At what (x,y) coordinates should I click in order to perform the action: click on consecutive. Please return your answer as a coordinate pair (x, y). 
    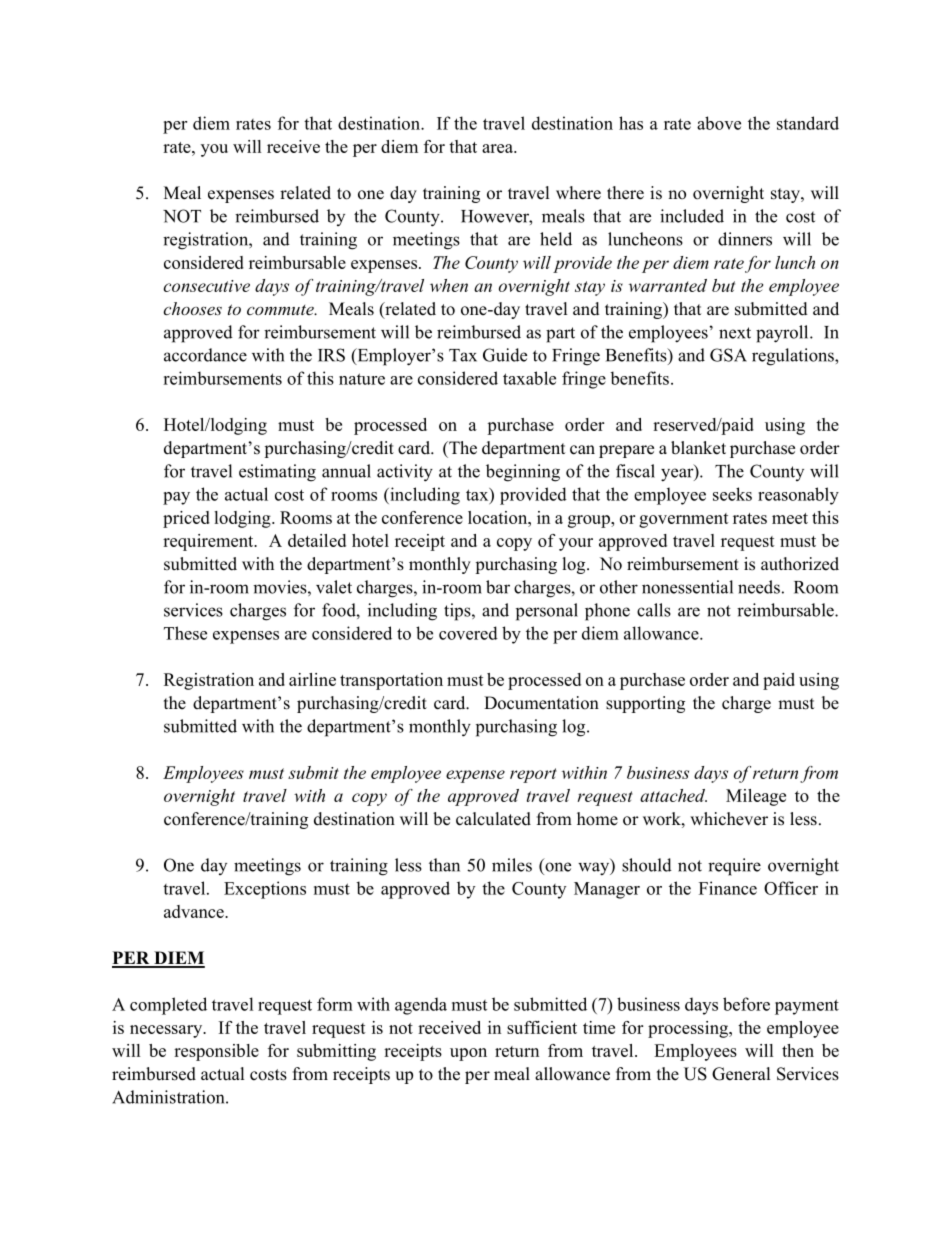
    Looking at the image, I should click on (207, 286).
